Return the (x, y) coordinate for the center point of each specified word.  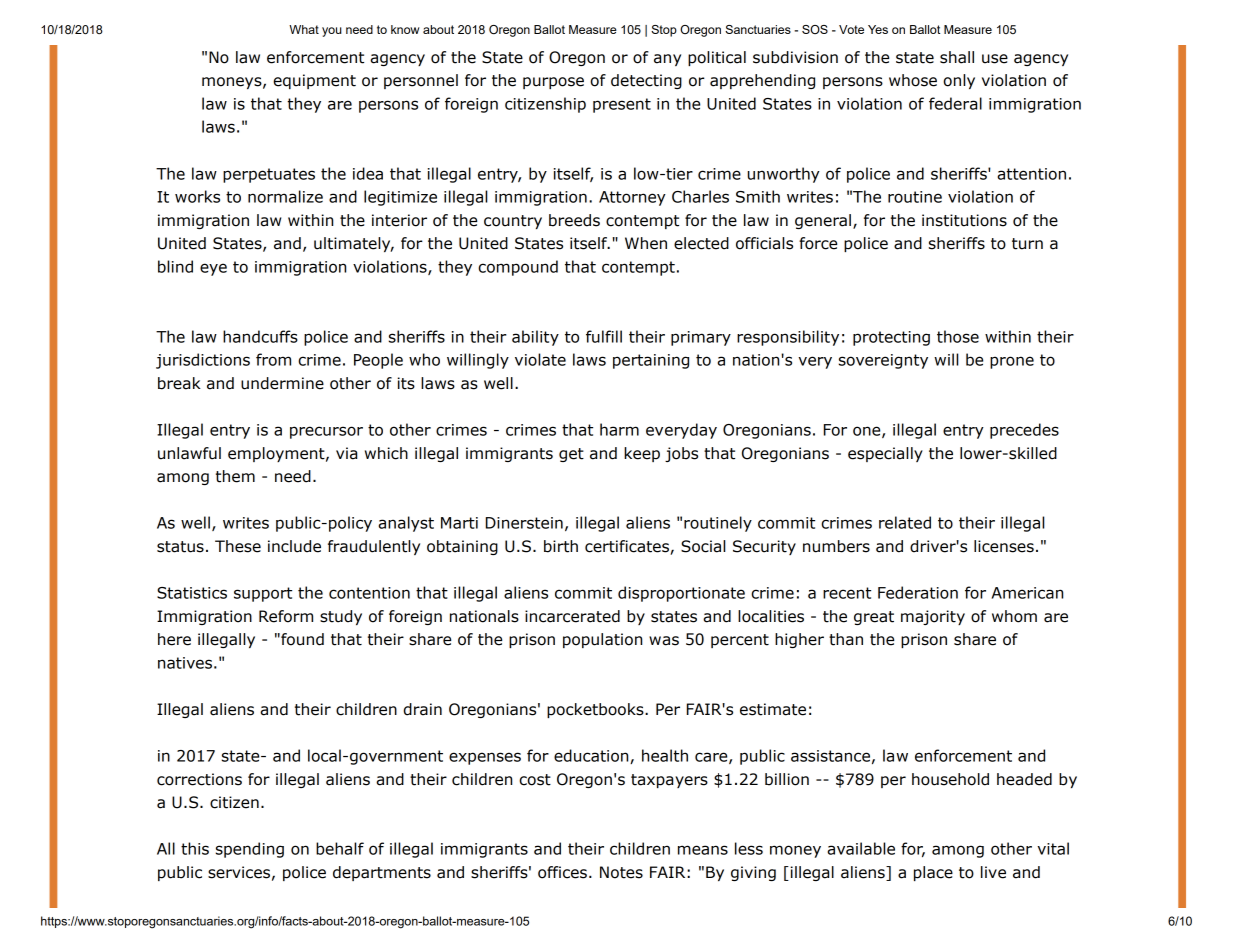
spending (250, 850)
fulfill (604, 336)
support (263, 594)
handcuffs (260, 336)
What (304, 29)
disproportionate (681, 594)
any (667, 60)
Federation (918, 592)
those (958, 336)
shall (957, 57)
